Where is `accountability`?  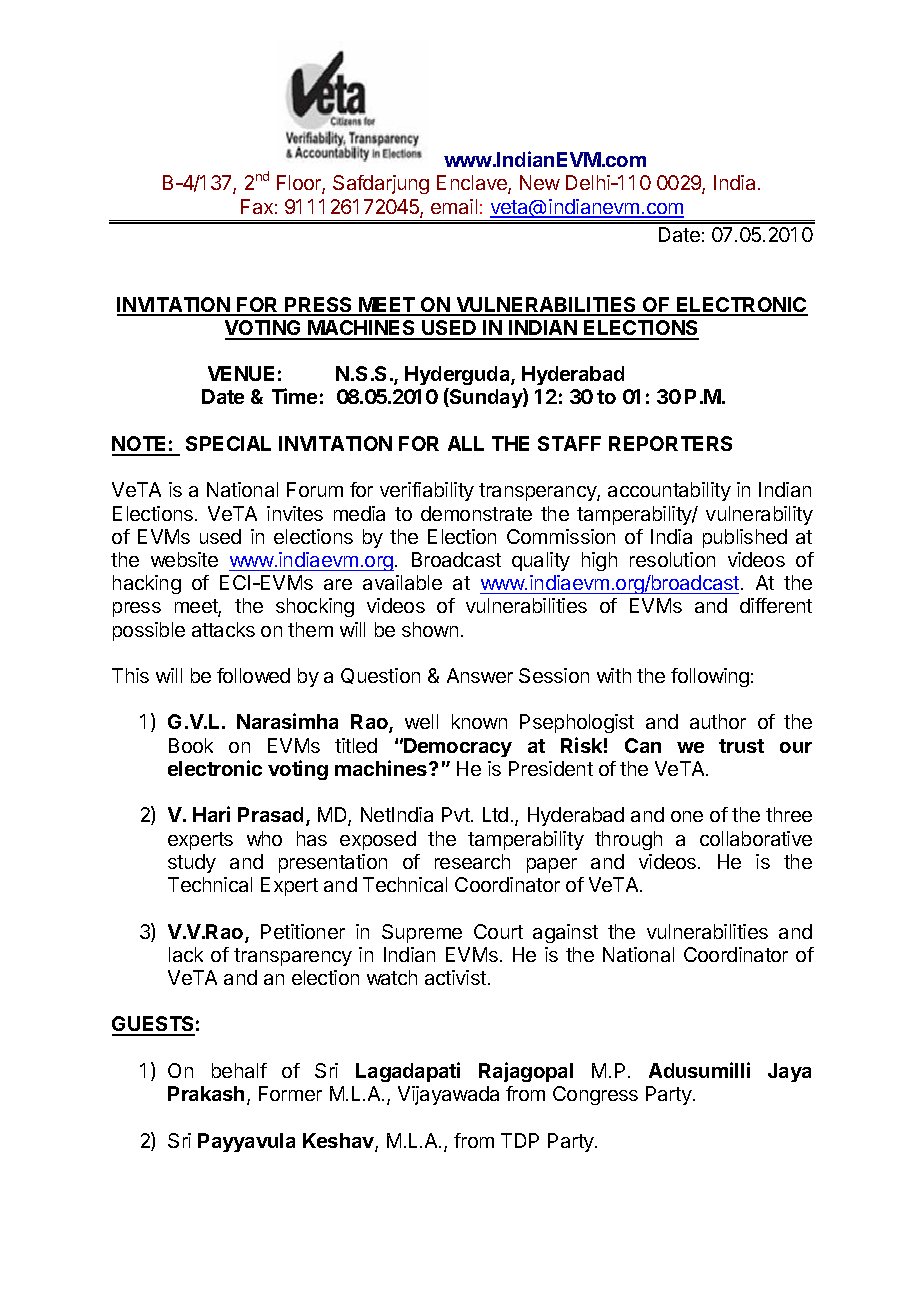
accountability is located at coordinates (669, 491).
